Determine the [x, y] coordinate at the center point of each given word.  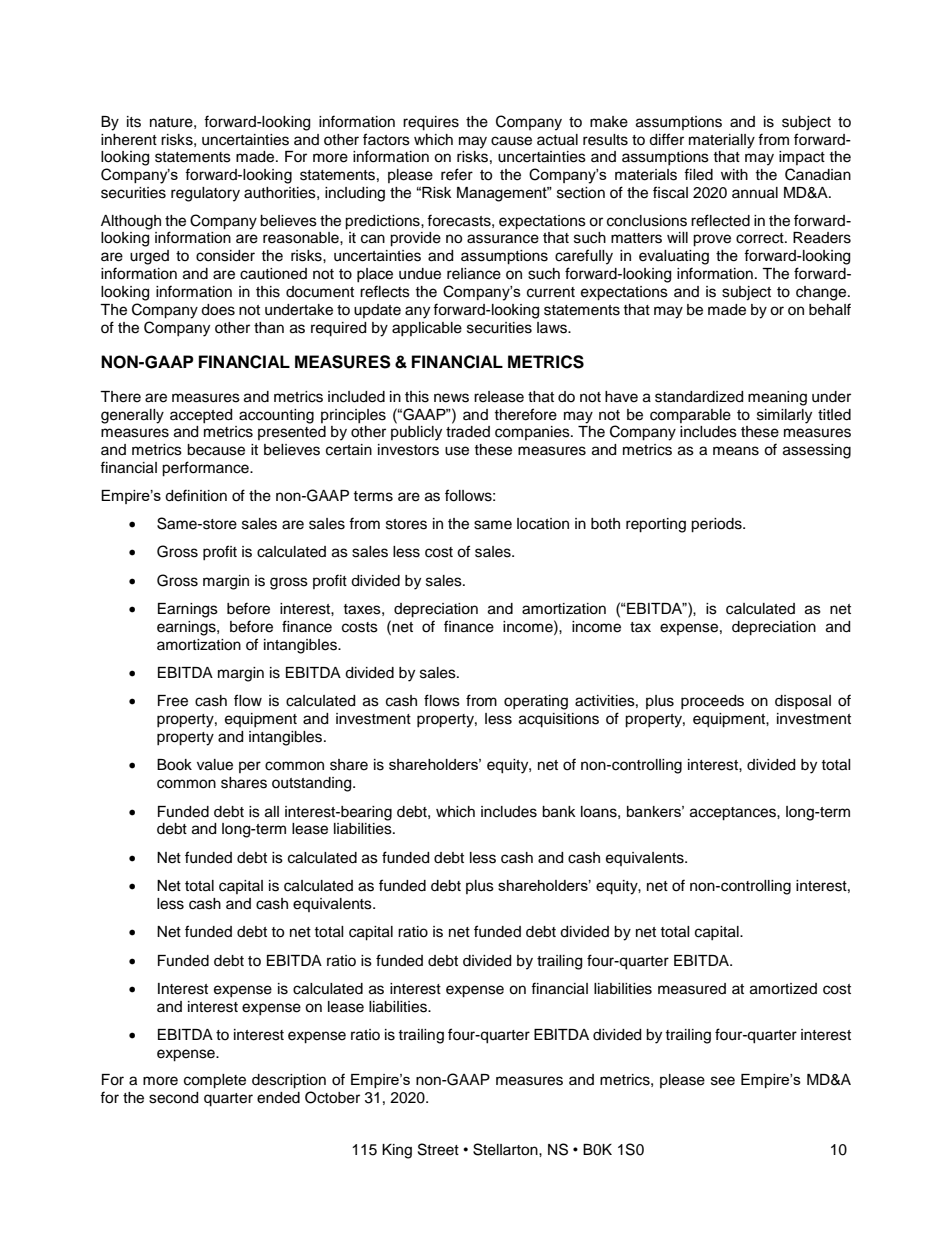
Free [173, 701]
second [173, 1098]
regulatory [205, 194]
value [215, 765]
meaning [777, 398]
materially [722, 141]
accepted [201, 416]
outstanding [313, 784]
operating [536, 702]
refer [457, 174]
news [451, 398]
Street [438, 1149]
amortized [783, 989]
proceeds [712, 702]
